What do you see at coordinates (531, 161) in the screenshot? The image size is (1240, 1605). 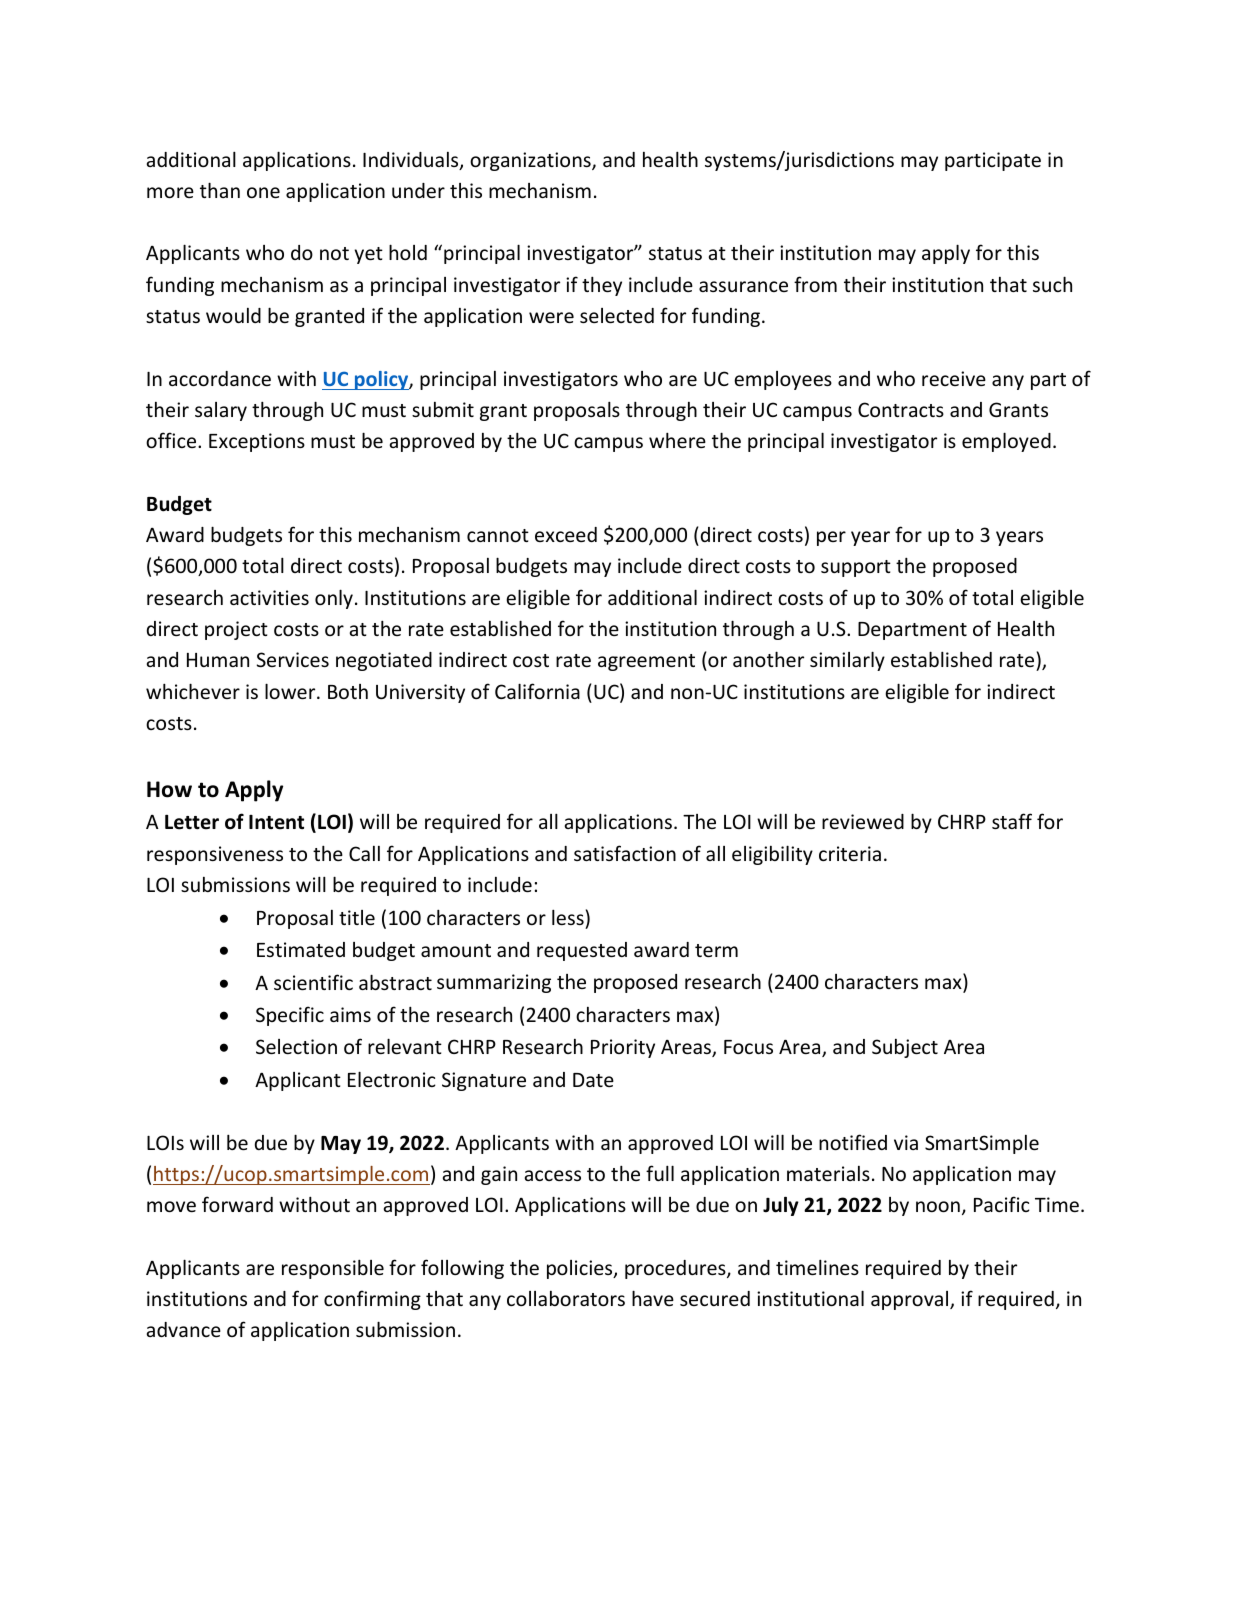 I see `organizations` at bounding box center [531, 161].
